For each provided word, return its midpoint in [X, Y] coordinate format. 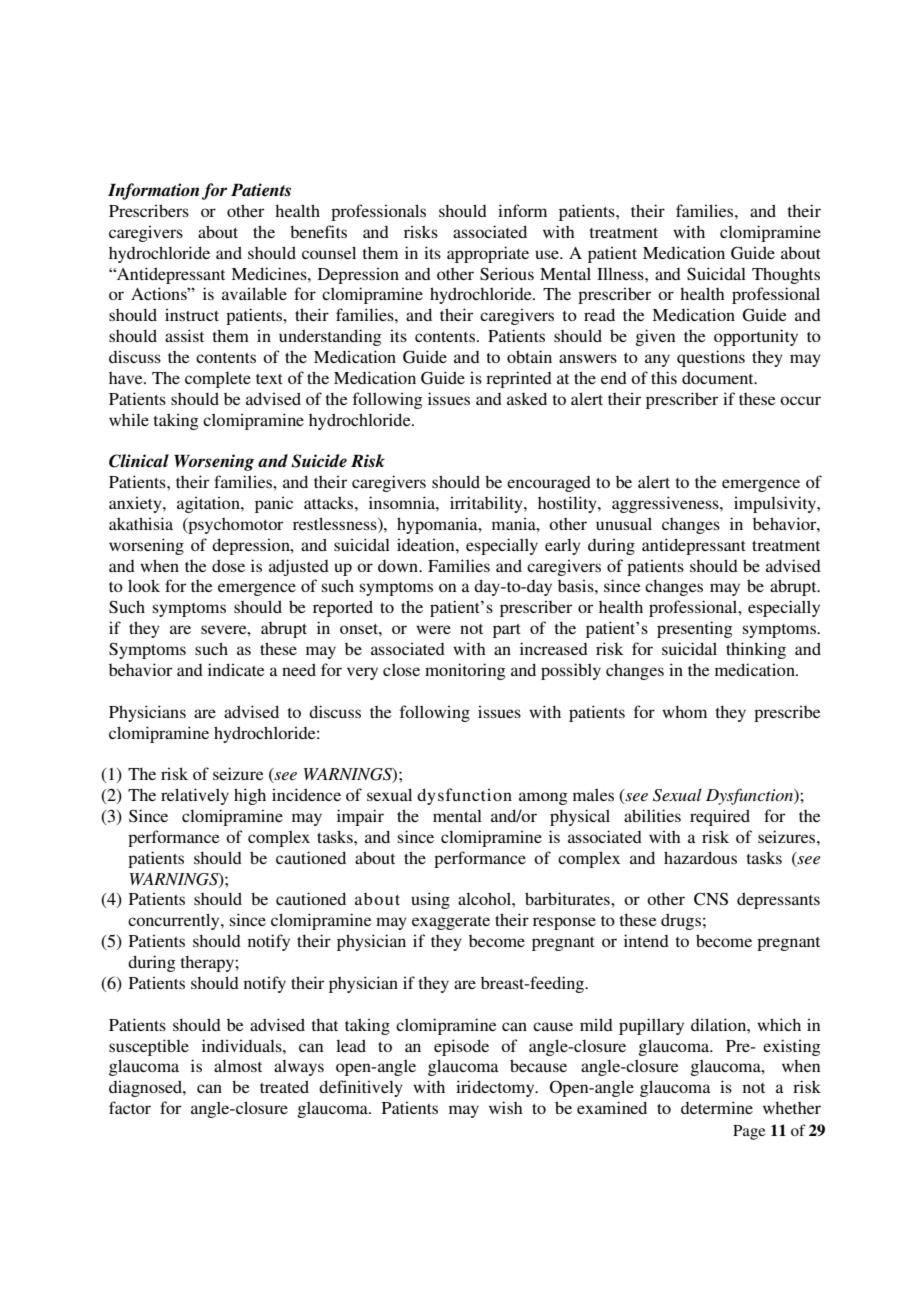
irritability [487, 504]
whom [684, 712]
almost [238, 1066]
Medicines [270, 273]
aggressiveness [666, 504]
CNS [711, 899]
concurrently [175, 921]
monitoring [465, 671]
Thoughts [786, 275]
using [430, 900]
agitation [209, 504]
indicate [236, 669]
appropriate [488, 254]
